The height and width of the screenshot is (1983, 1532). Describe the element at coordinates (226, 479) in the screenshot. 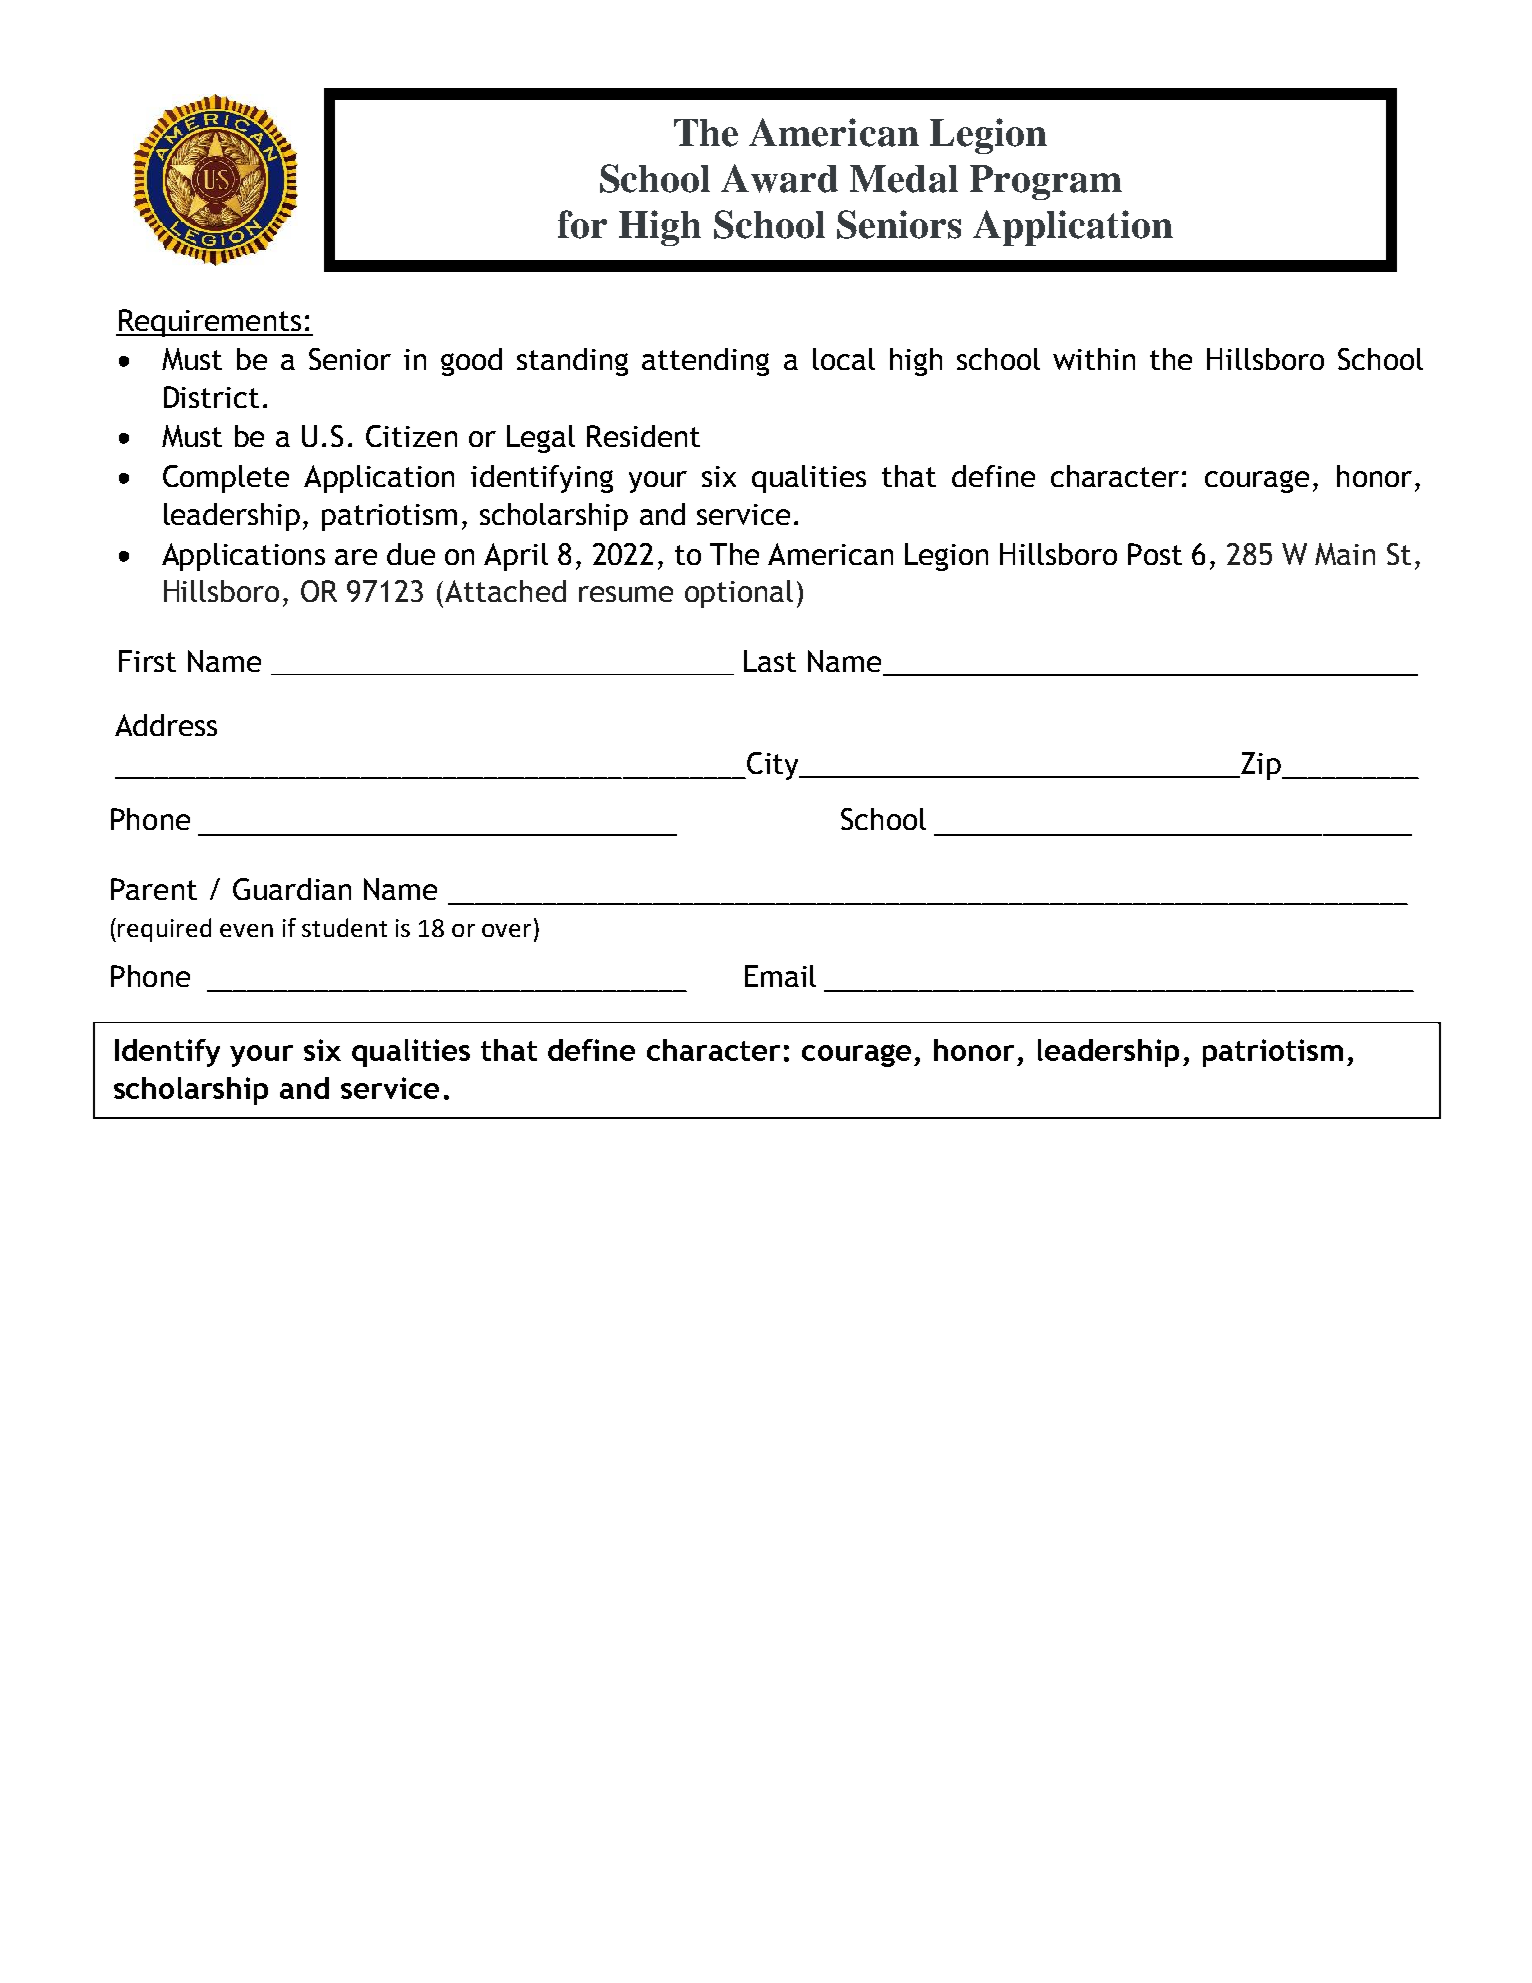

I see `Complete` at that location.
